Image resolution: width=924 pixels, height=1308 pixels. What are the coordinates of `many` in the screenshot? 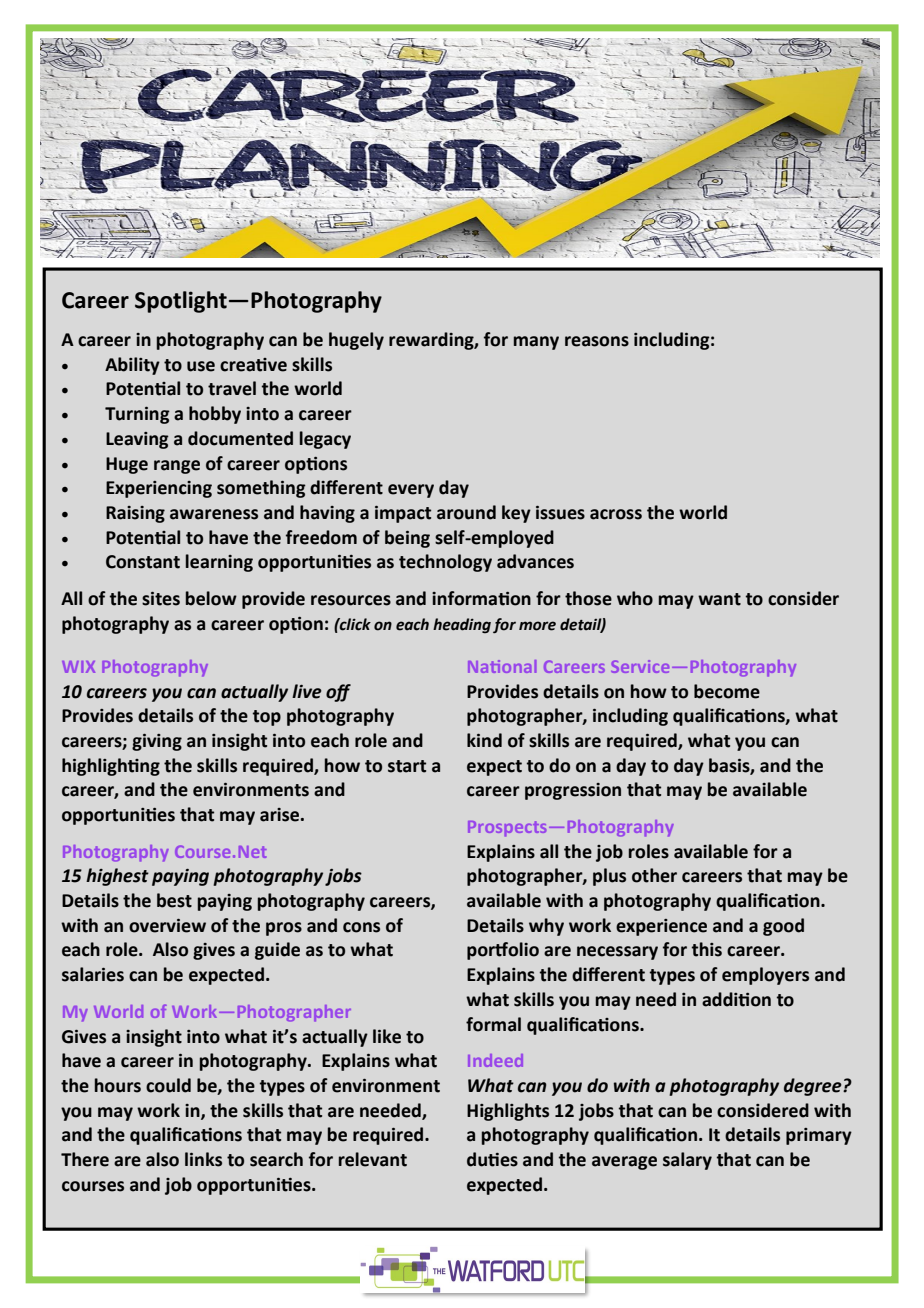 It's located at (536, 343).
